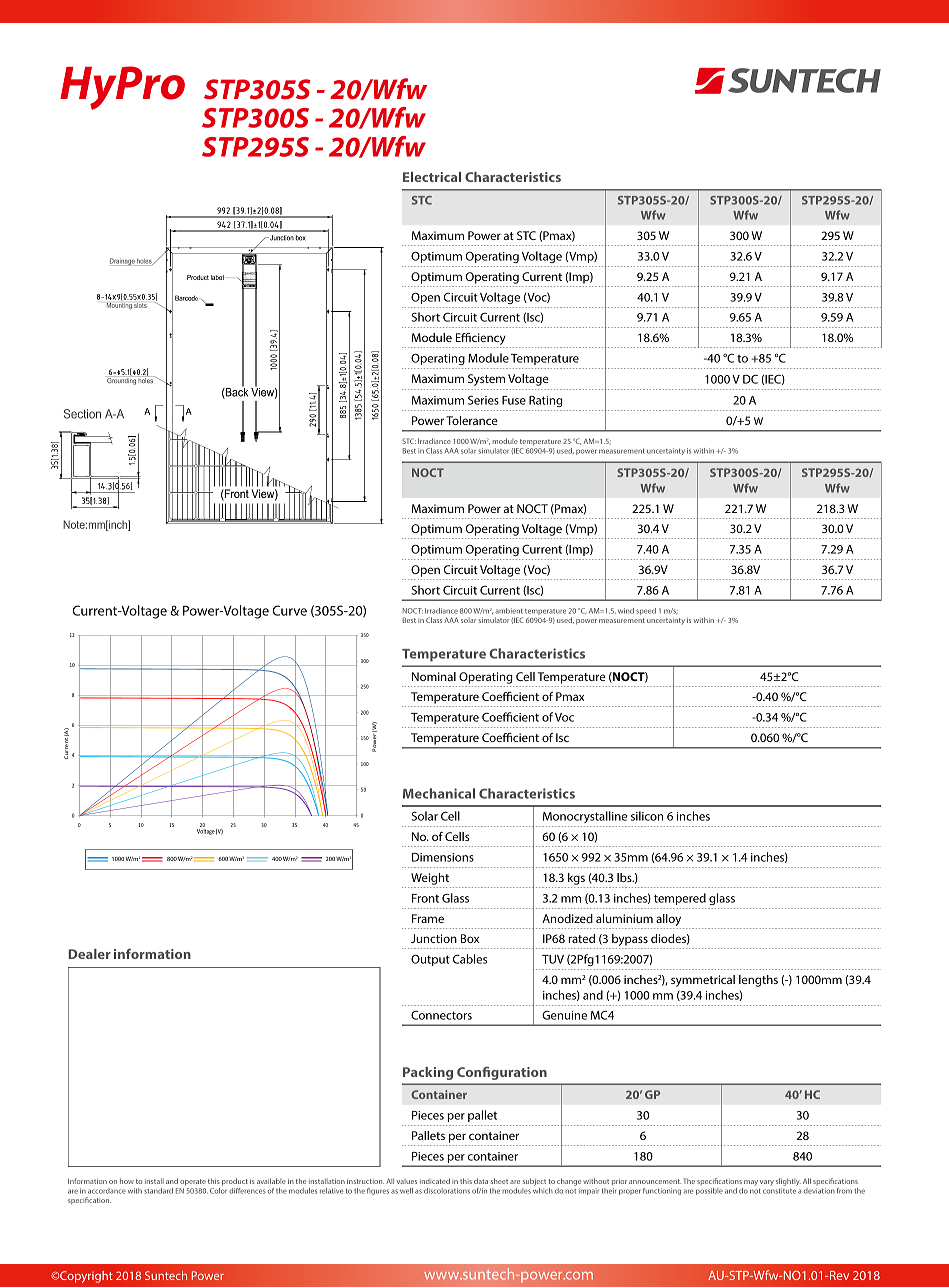  I want to click on wind, so click(626, 611).
